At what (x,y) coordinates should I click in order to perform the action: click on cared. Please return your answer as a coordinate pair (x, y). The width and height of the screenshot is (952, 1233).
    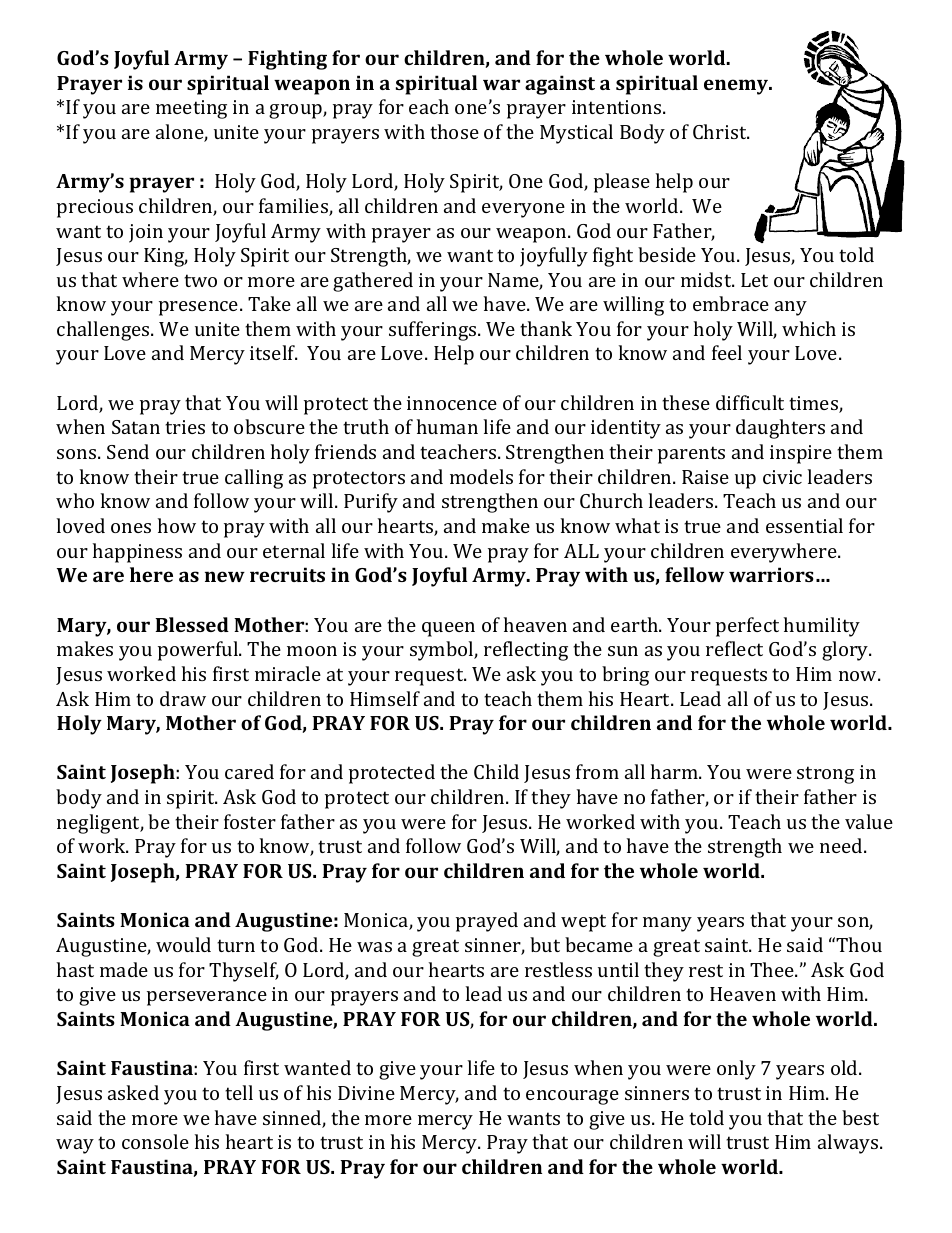
    Looking at the image, I should click on (249, 771).
